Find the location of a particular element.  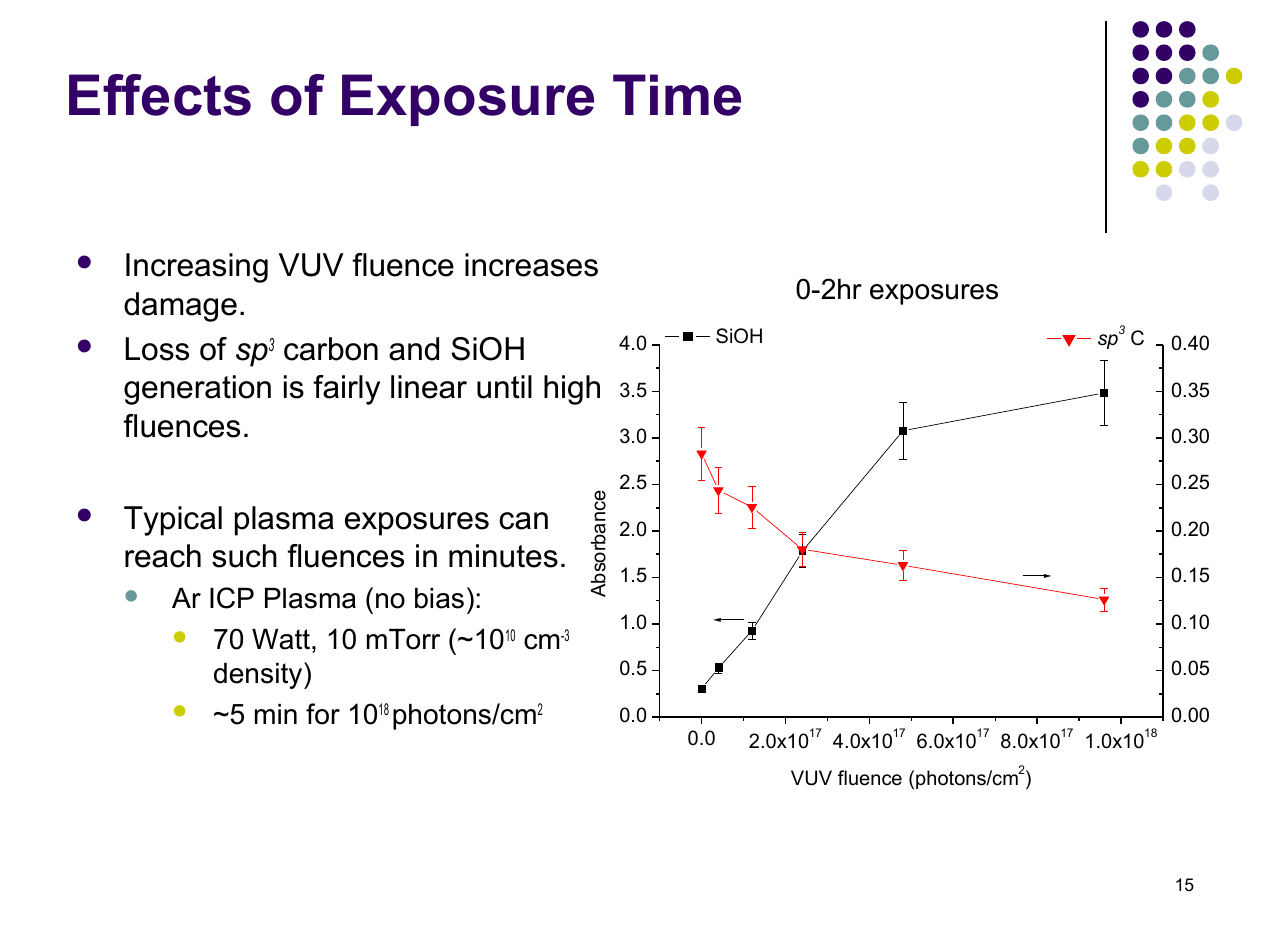

linear is located at coordinates (429, 387).
